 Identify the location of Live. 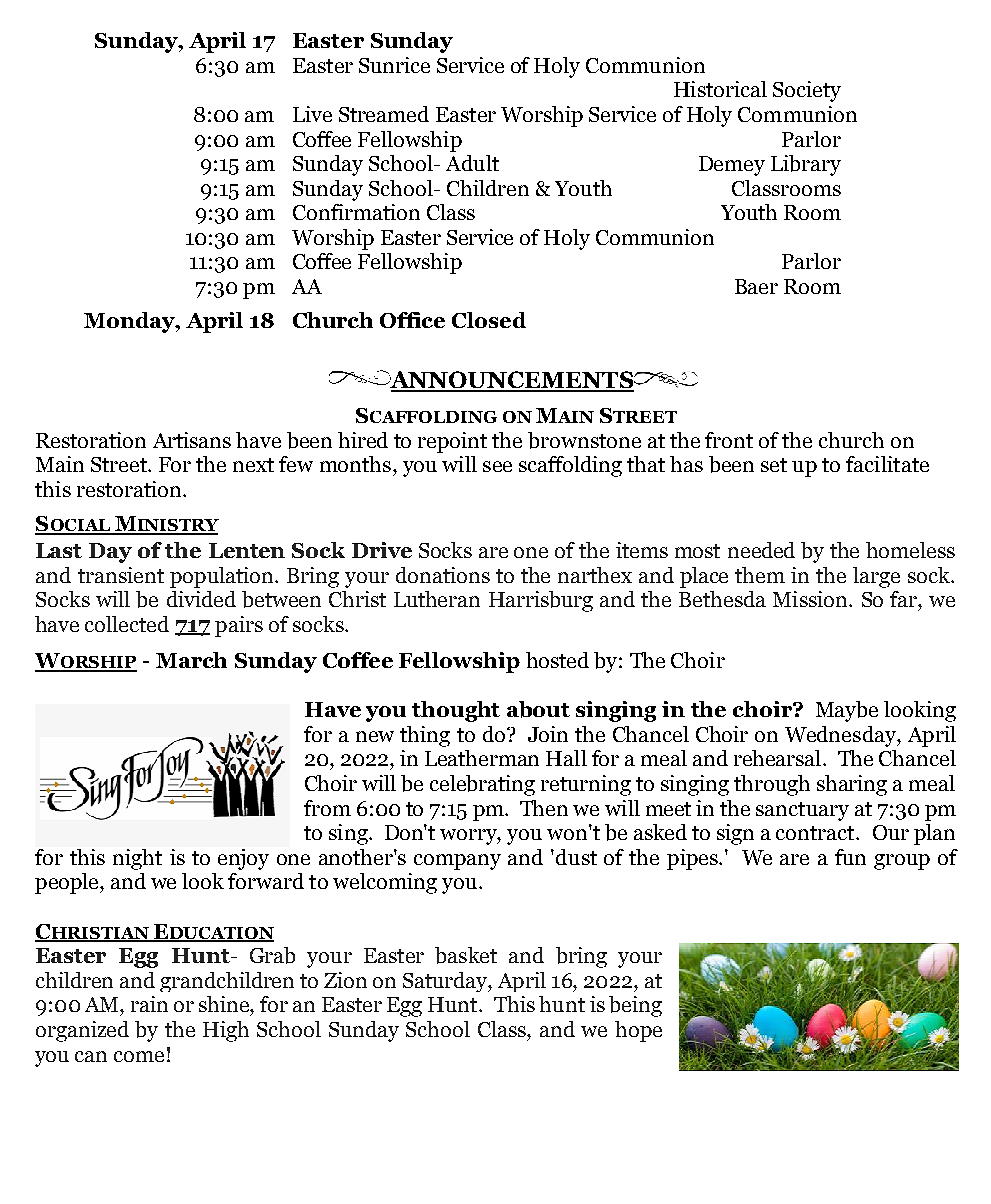
(312, 114).
